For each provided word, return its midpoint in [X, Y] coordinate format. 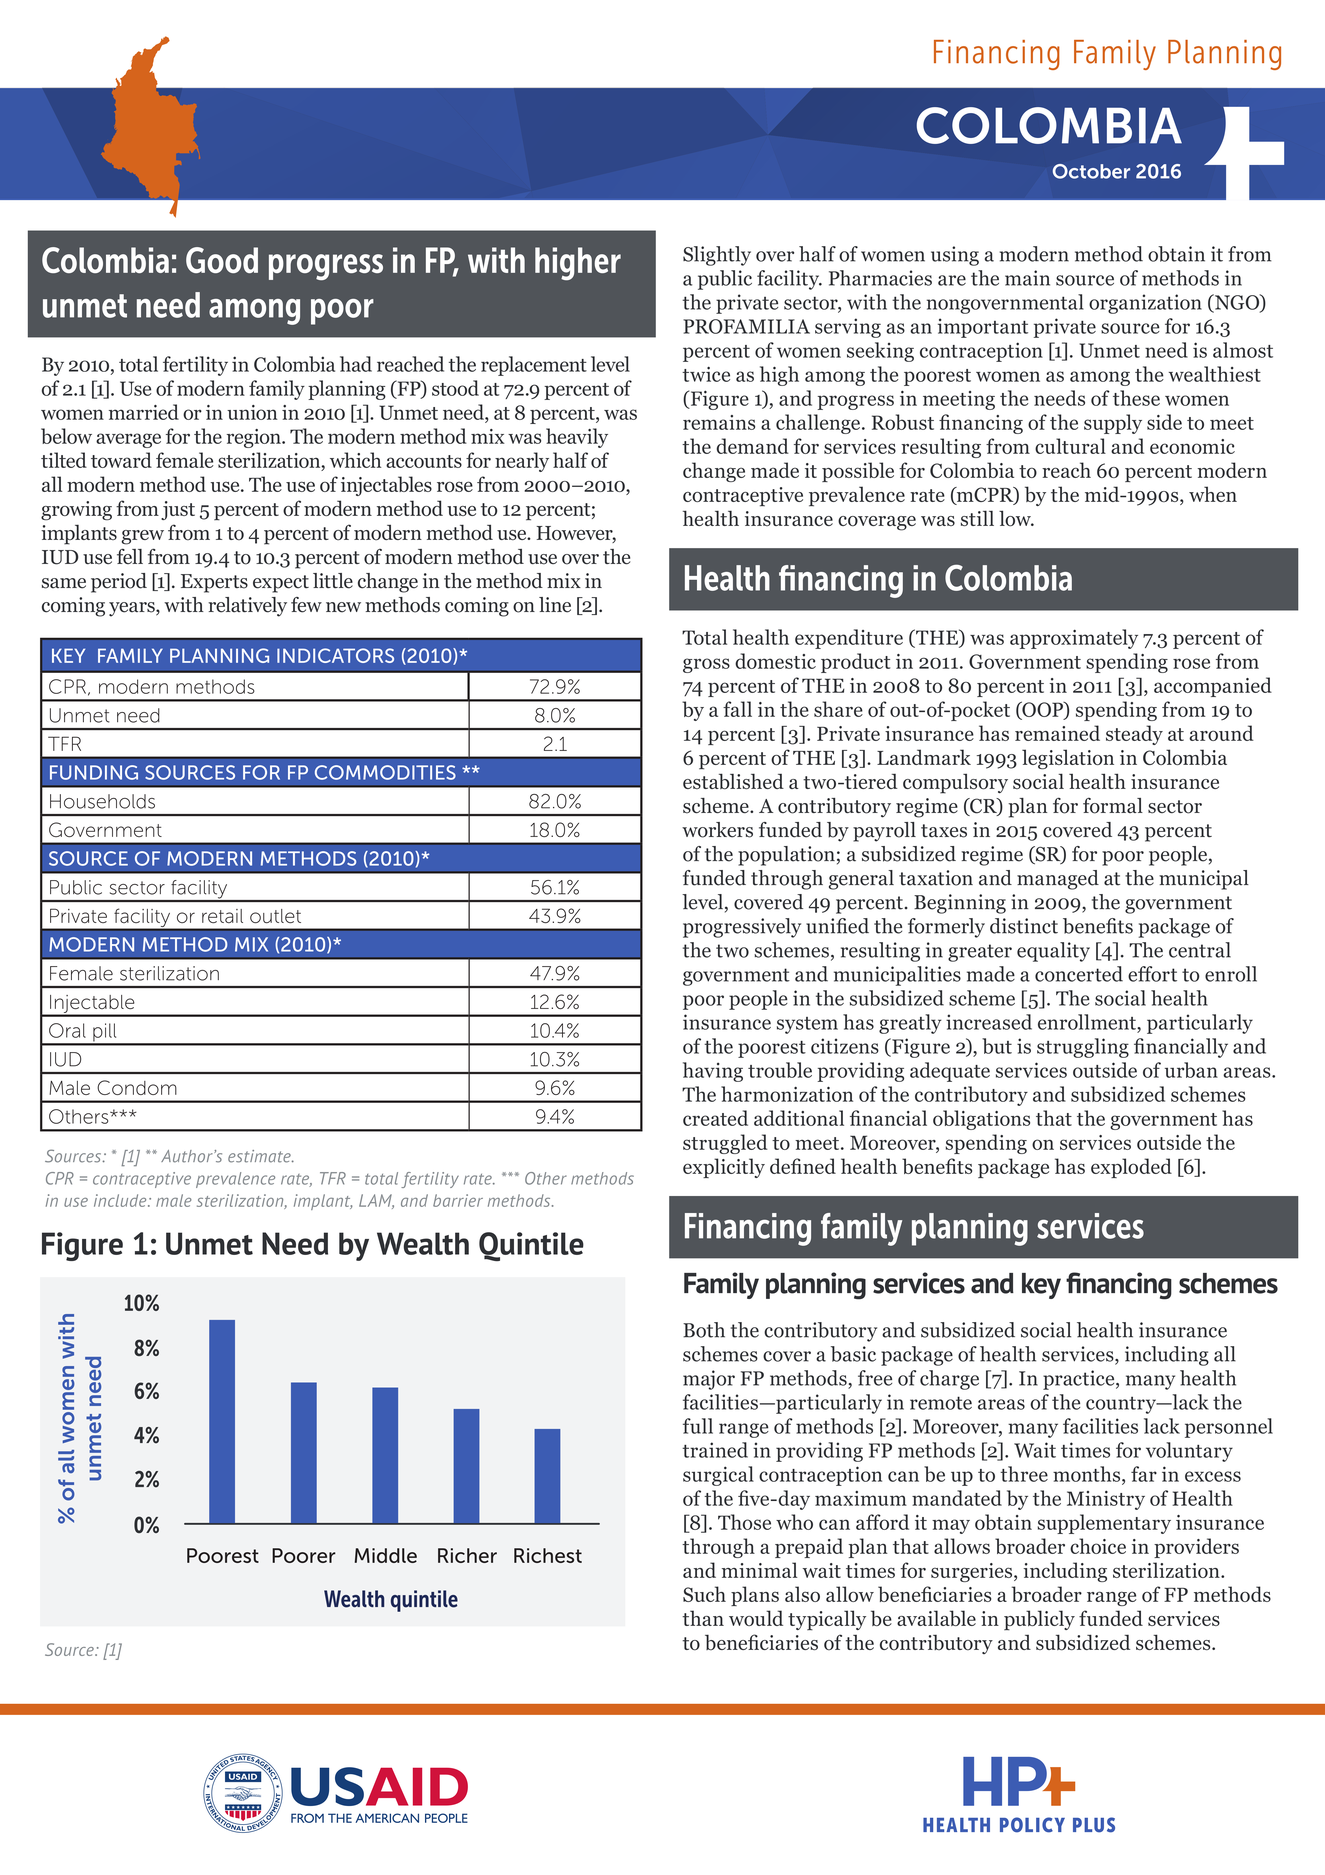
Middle [386, 1555]
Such [704, 1594]
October [1091, 171]
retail [222, 916]
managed [1058, 880]
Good [222, 260]
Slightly [717, 256]
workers [717, 830]
